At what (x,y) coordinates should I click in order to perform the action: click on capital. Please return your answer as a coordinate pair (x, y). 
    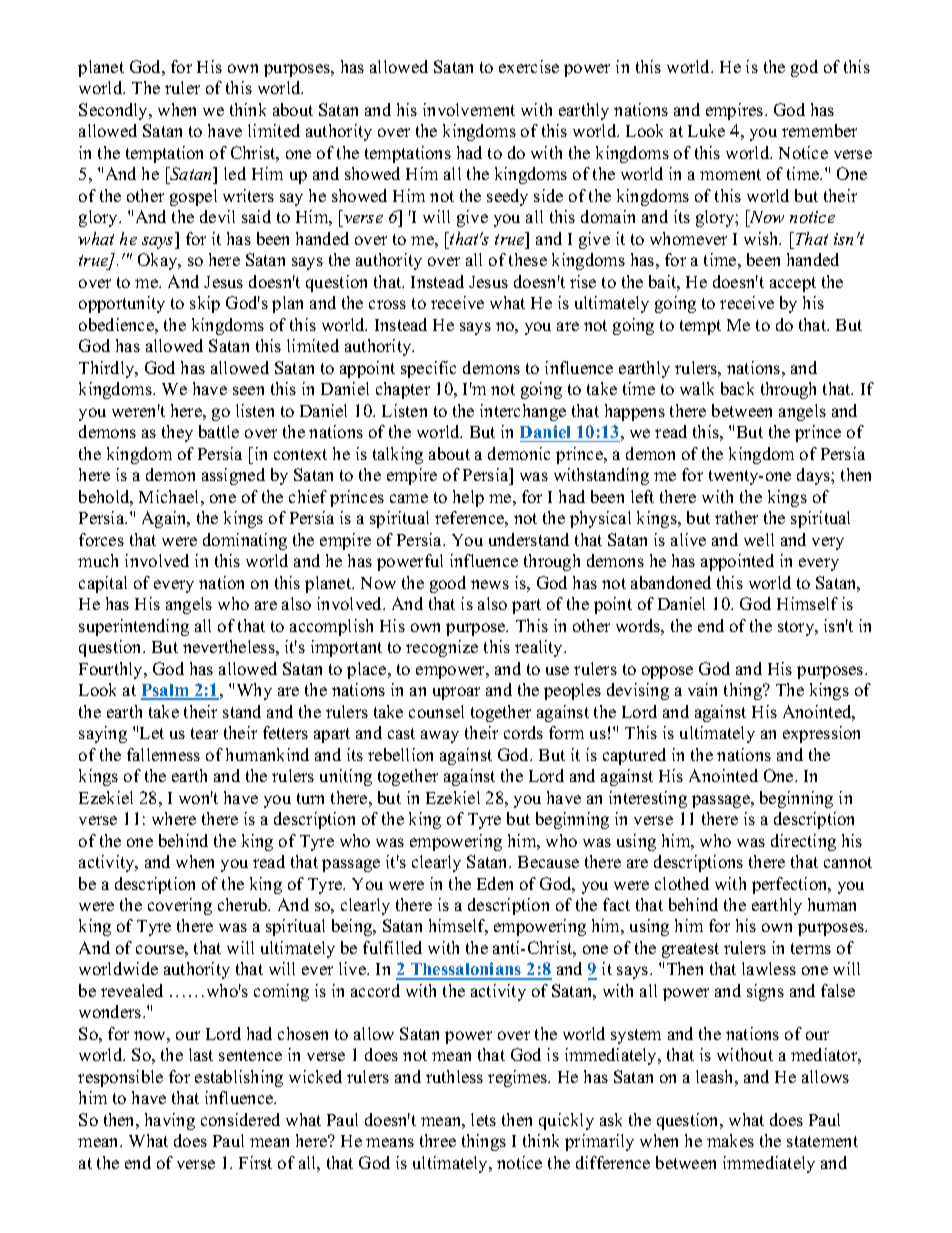
    Looking at the image, I should click on (103, 584).
